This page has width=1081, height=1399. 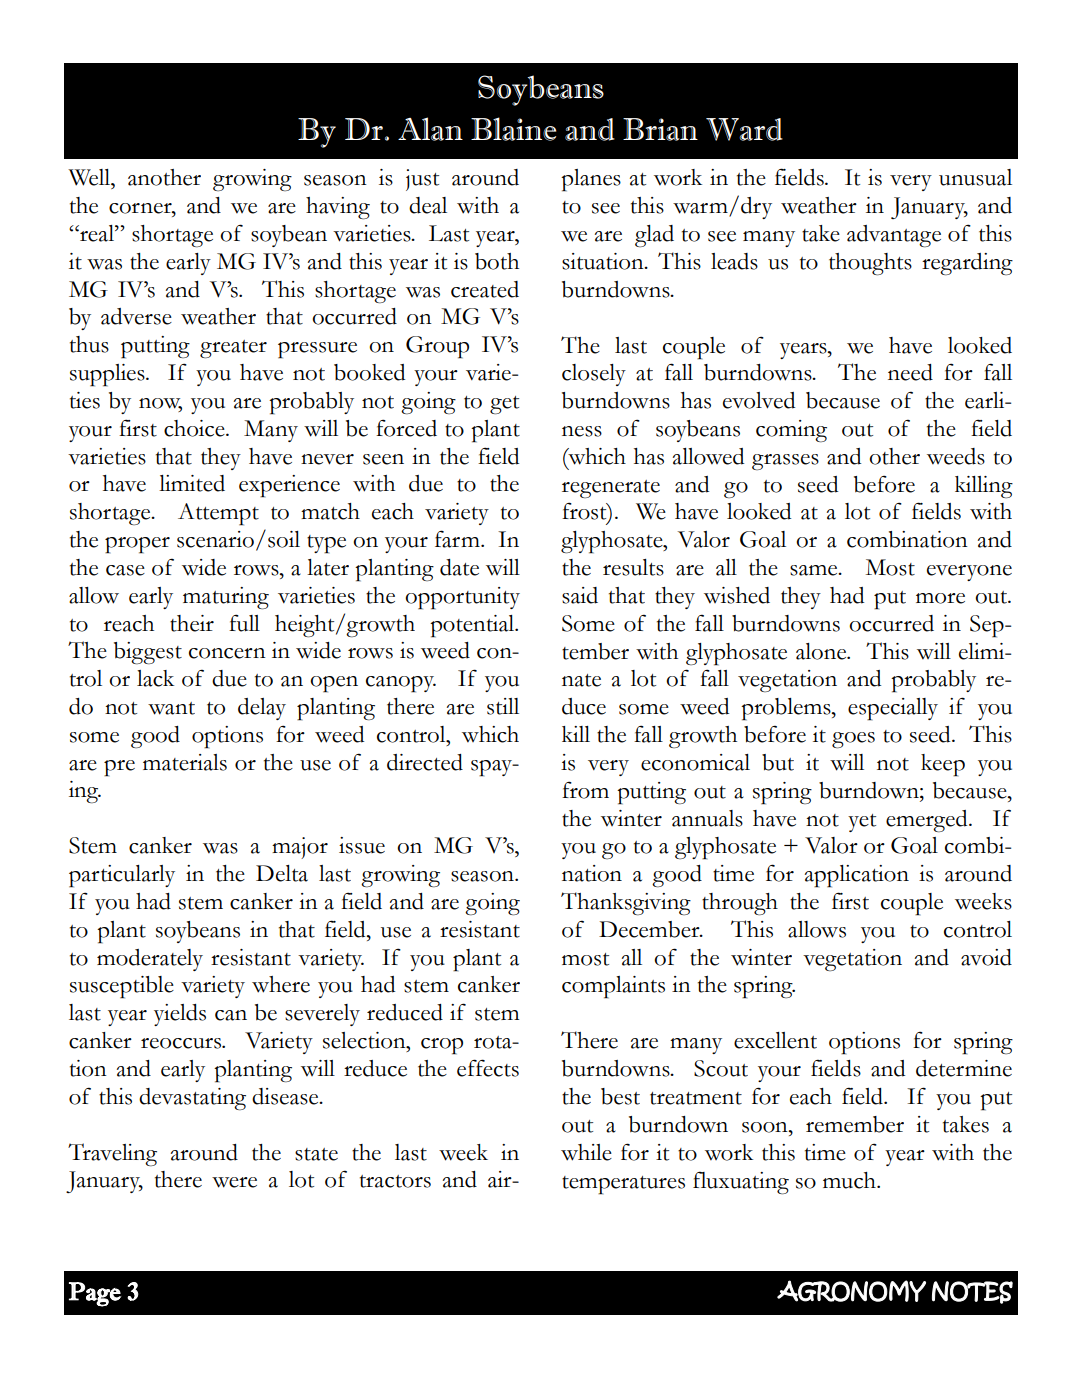 What do you see at coordinates (975, 177) in the page?
I see `unusual` at bounding box center [975, 177].
